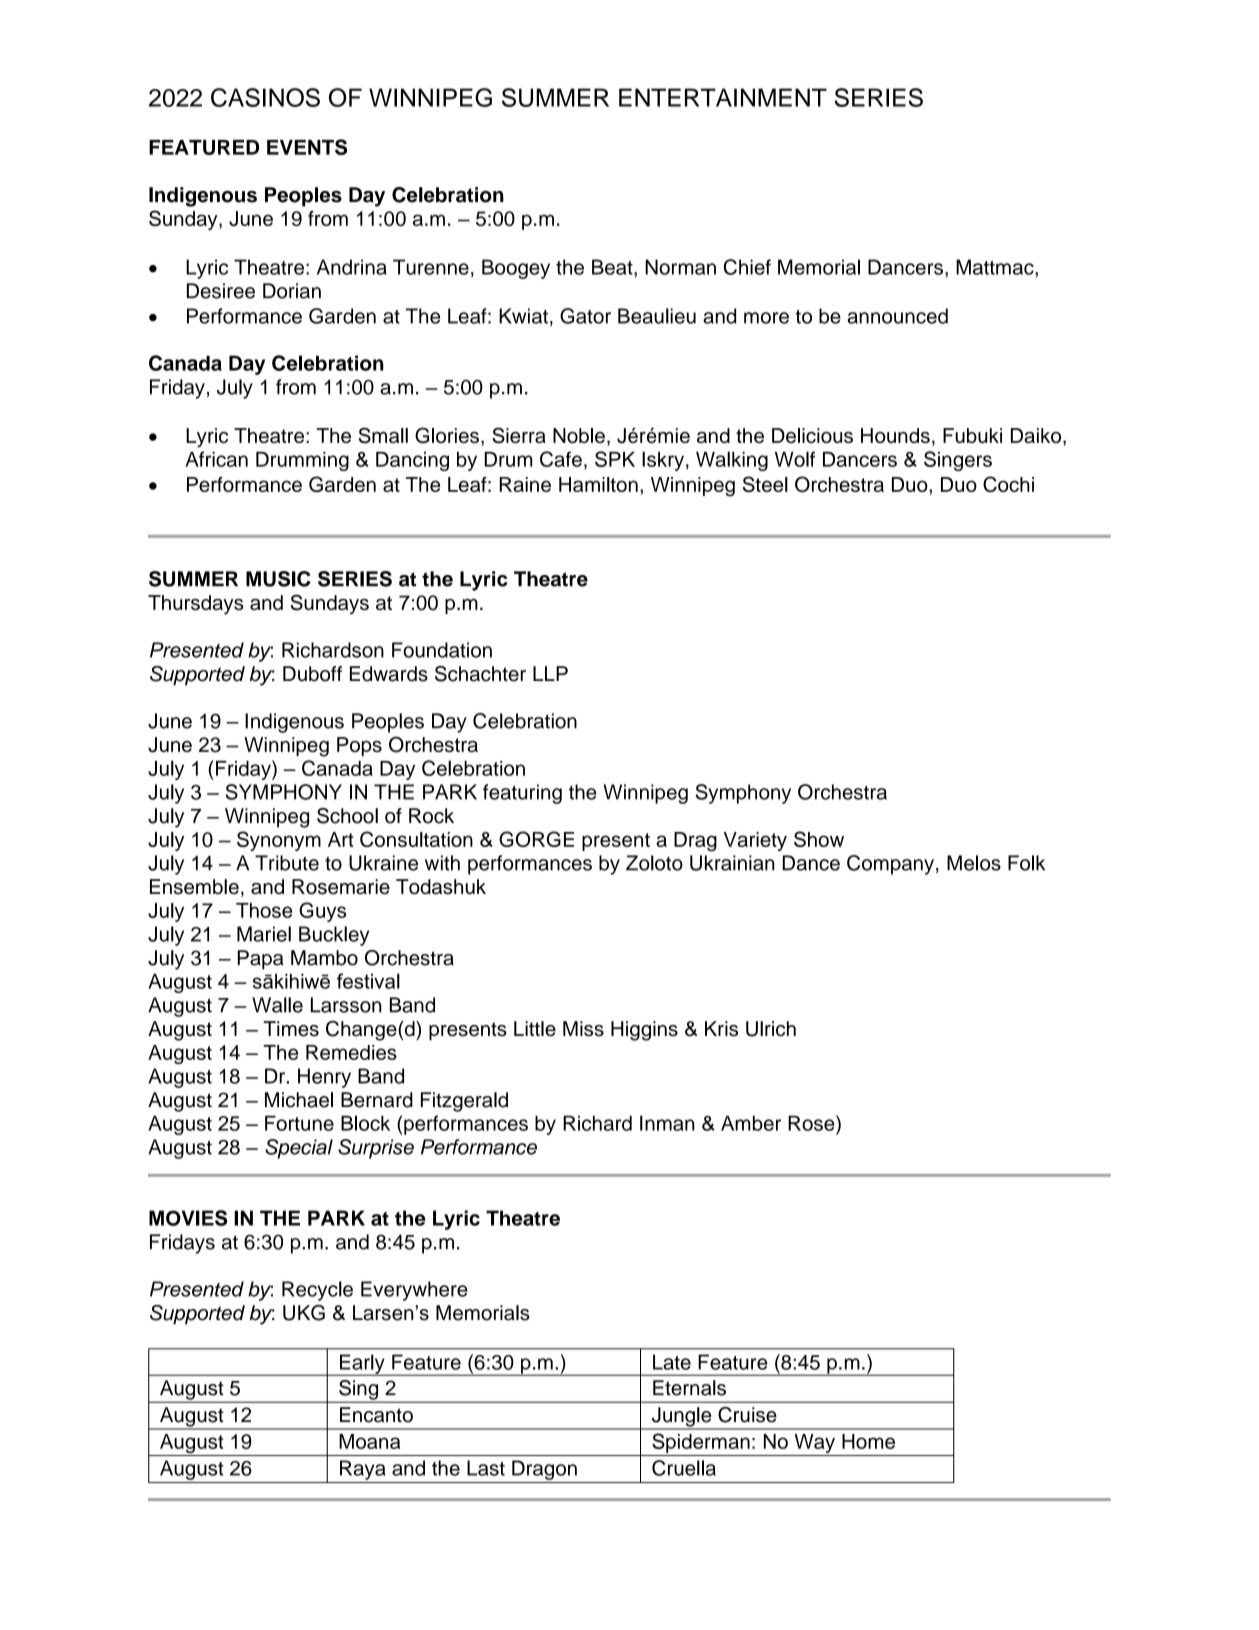  I want to click on featuring, so click(522, 794).
